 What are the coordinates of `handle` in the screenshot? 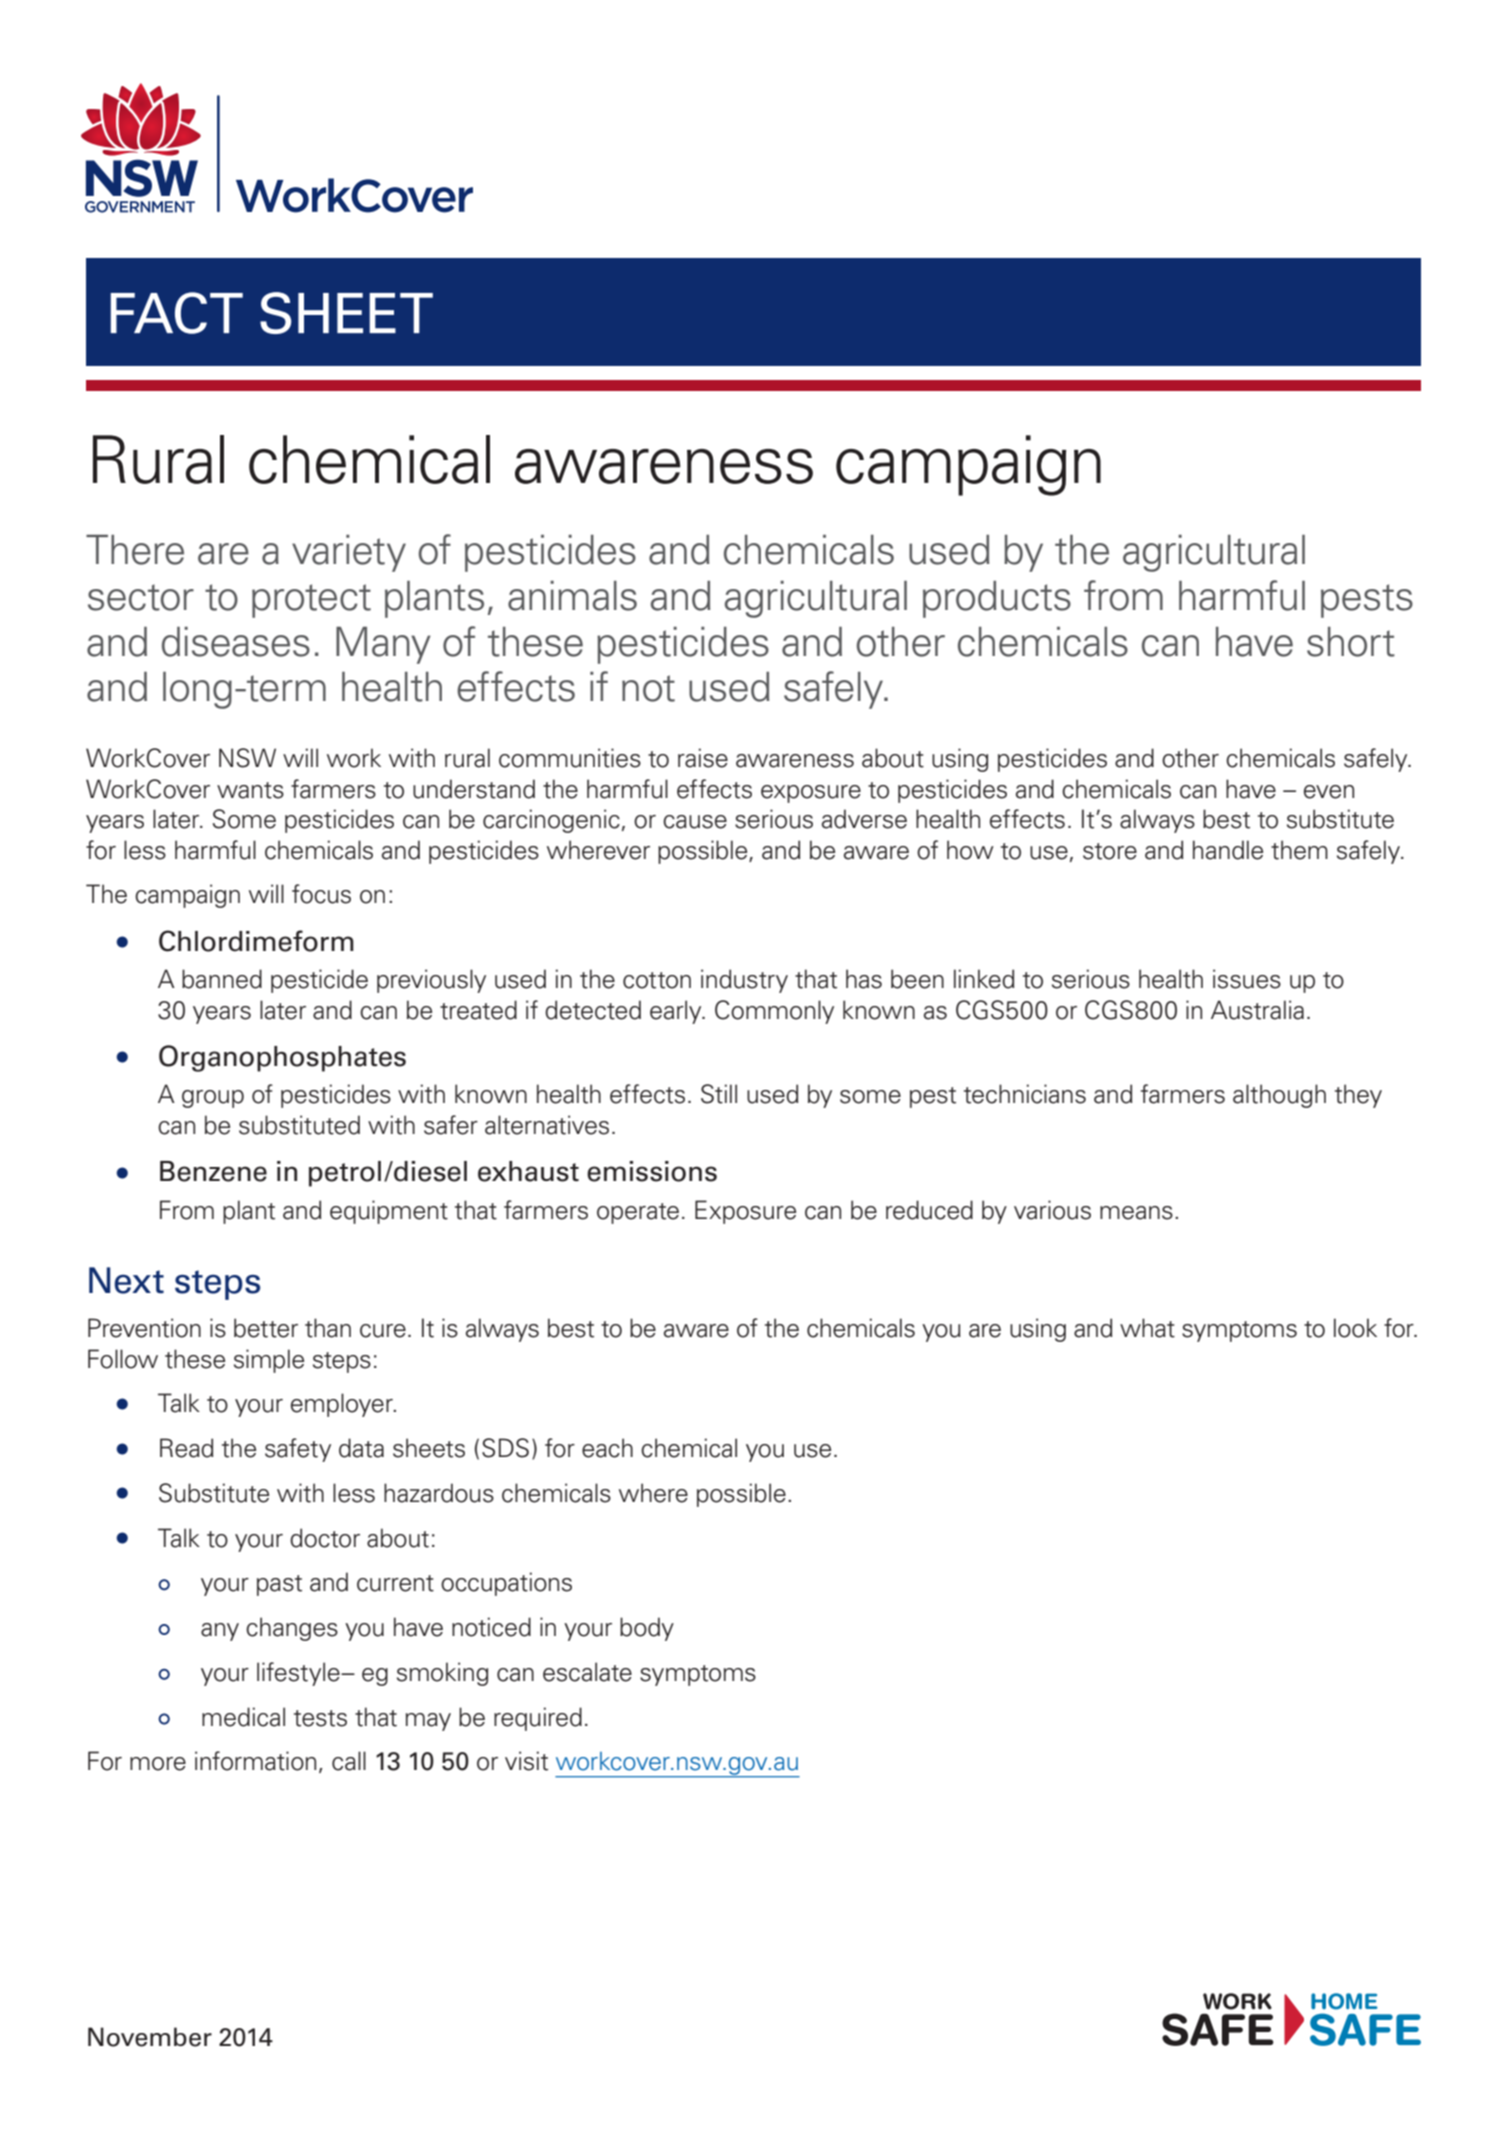 It's located at (1228, 850).
